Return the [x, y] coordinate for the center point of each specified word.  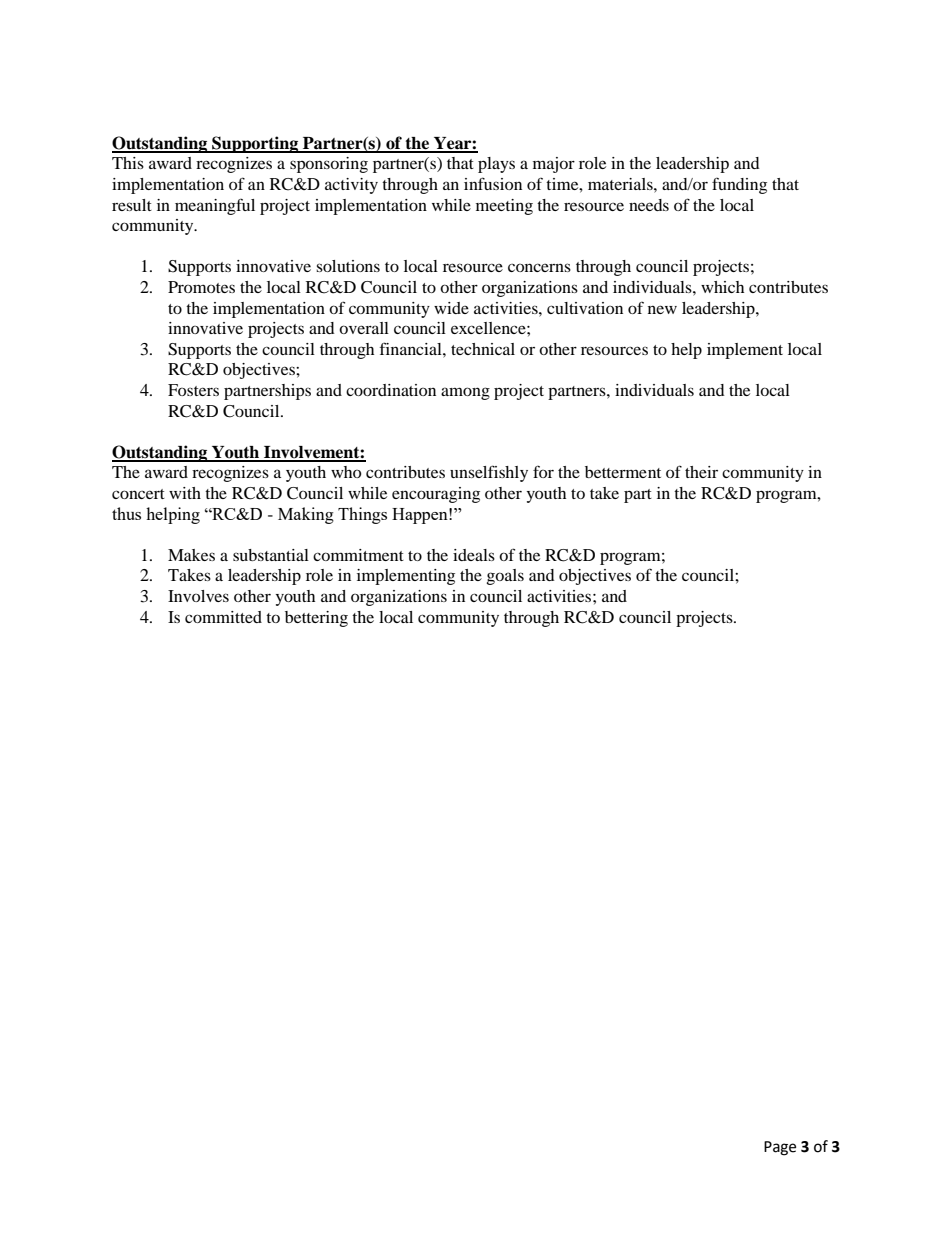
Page [780, 1148]
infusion [493, 183]
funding [739, 185]
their [701, 472]
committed [223, 617]
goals [505, 577]
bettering [316, 619]
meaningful [215, 206]
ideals [474, 555]
